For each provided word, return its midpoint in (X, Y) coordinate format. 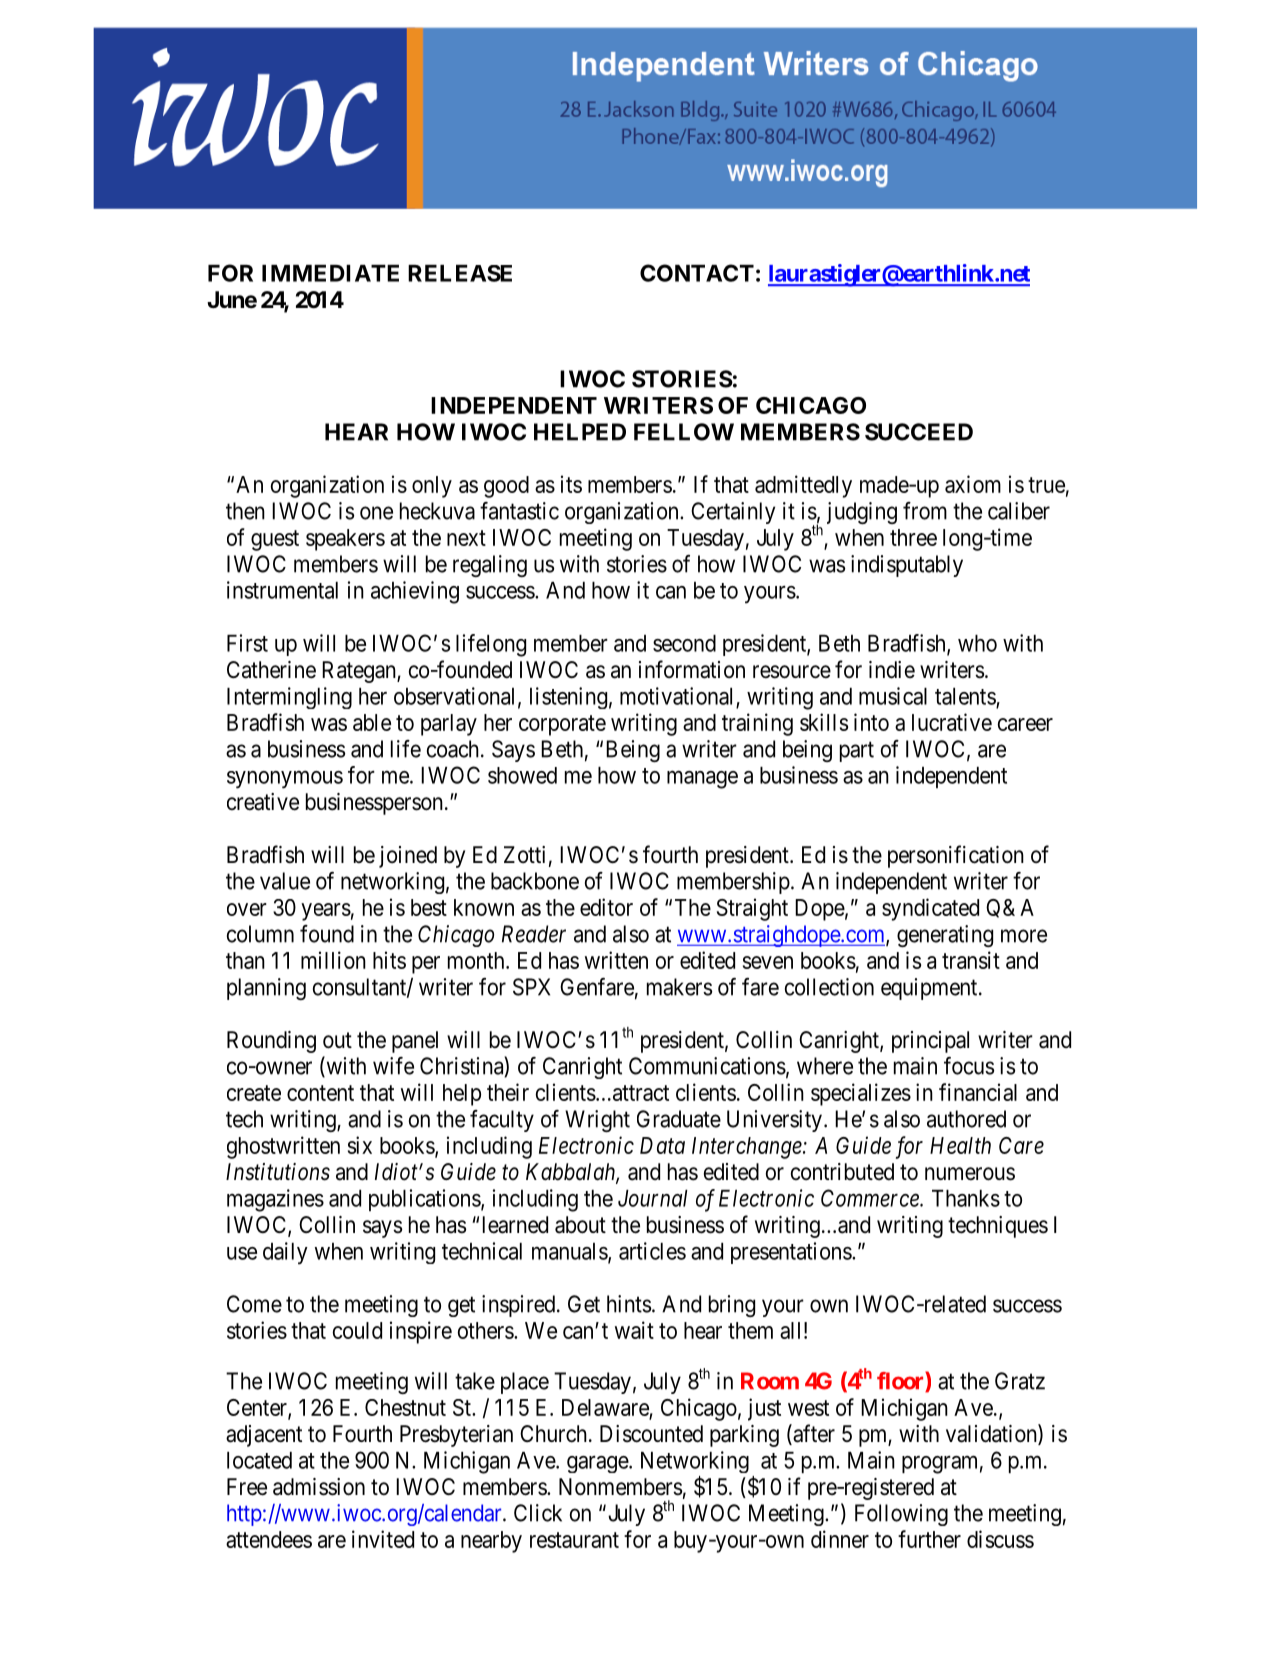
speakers (345, 540)
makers (679, 987)
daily (285, 1253)
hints (629, 1304)
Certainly (733, 513)
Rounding (271, 1042)
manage (702, 780)
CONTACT (697, 273)
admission (319, 1487)
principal (930, 1042)
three (913, 537)
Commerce (871, 1198)
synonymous (285, 780)
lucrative (952, 722)
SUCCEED (919, 432)
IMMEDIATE (330, 273)
